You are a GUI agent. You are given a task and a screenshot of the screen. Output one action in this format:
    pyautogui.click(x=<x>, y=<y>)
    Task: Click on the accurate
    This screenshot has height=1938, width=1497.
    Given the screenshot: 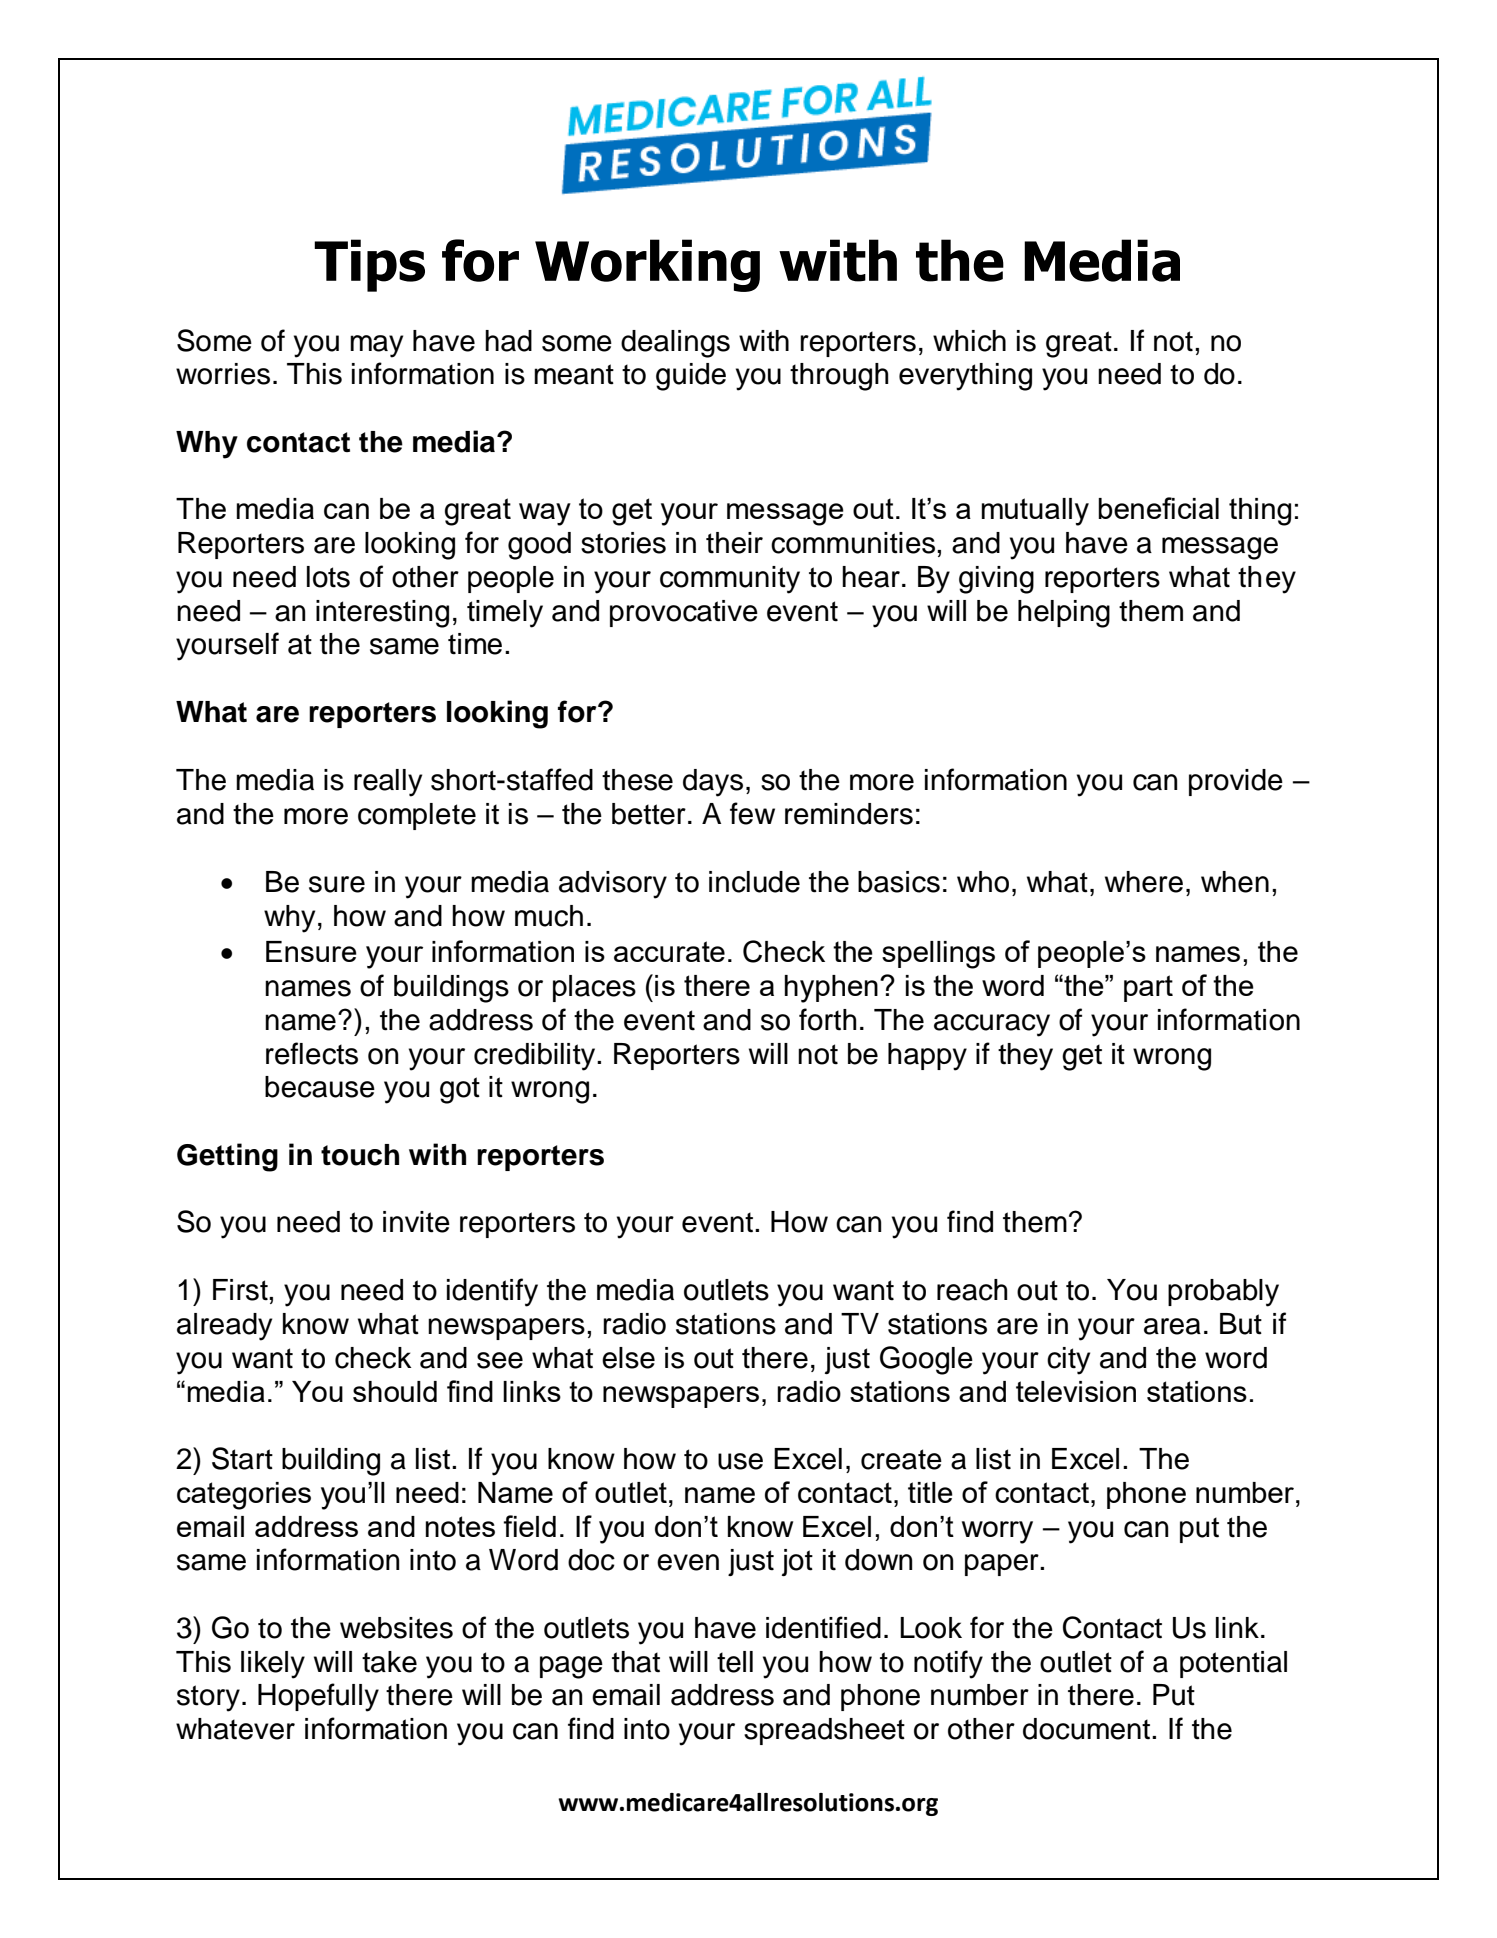 What is the action you would take?
    pyautogui.click(x=669, y=951)
